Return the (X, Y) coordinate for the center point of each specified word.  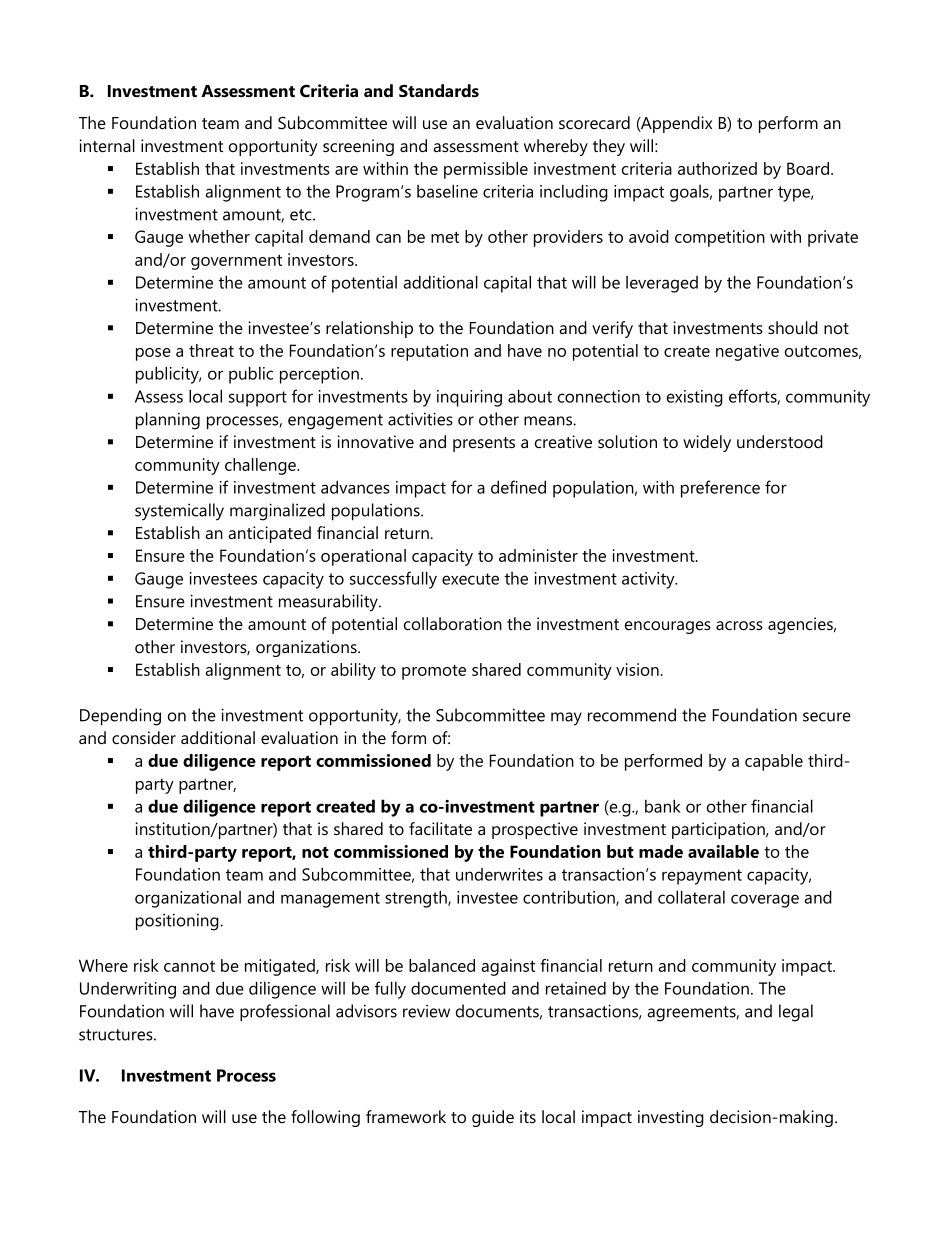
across (739, 625)
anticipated (269, 534)
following (325, 1118)
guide (493, 1118)
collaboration (453, 623)
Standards (439, 90)
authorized (717, 168)
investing (671, 1118)
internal (107, 145)
